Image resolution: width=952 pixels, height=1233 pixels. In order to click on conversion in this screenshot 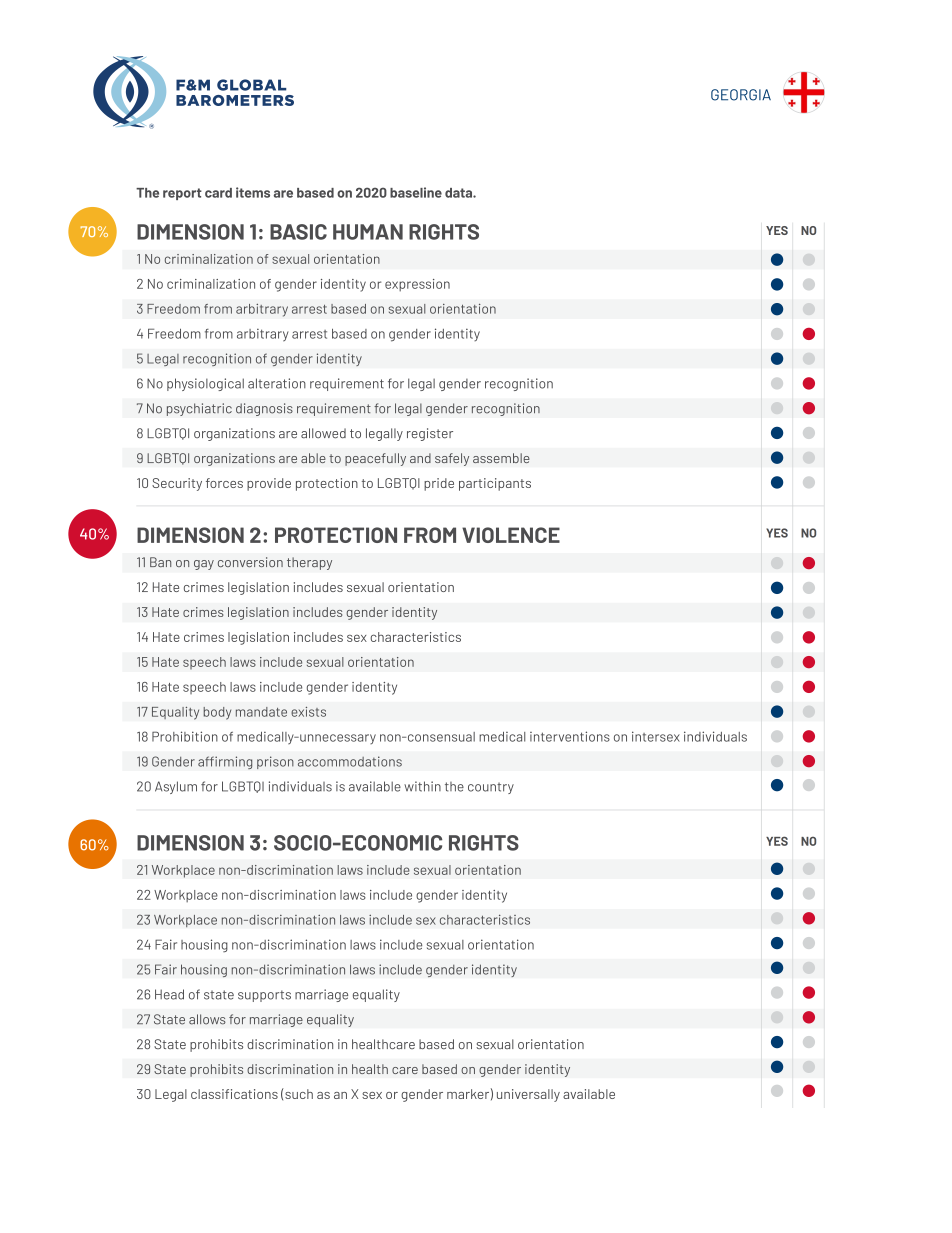, I will do `click(250, 562)`.
